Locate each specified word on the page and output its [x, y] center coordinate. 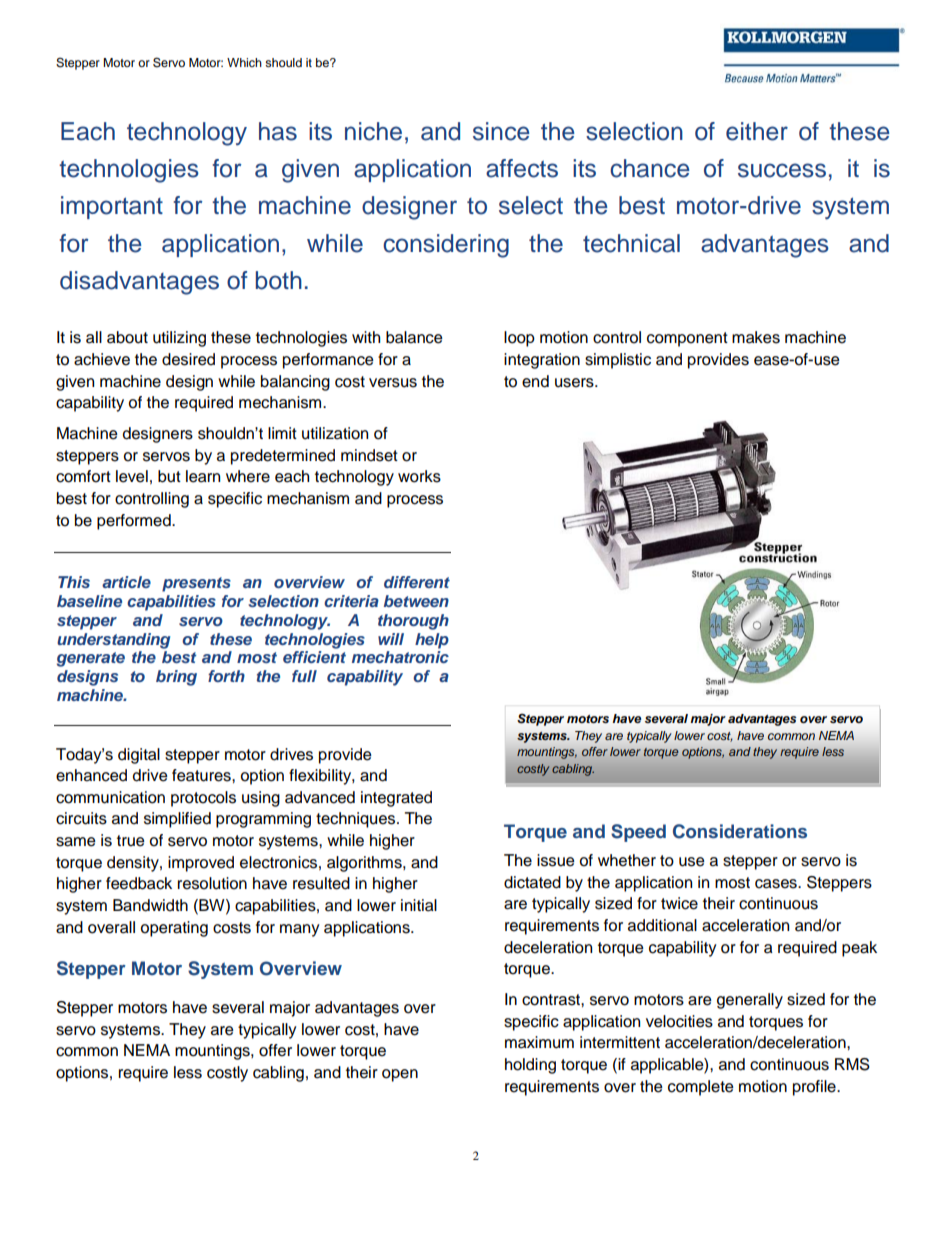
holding [530, 1066]
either [757, 131]
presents [196, 584]
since [501, 131]
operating [174, 929]
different [417, 582]
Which [244, 62]
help [432, 641]
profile [815, 1088]
